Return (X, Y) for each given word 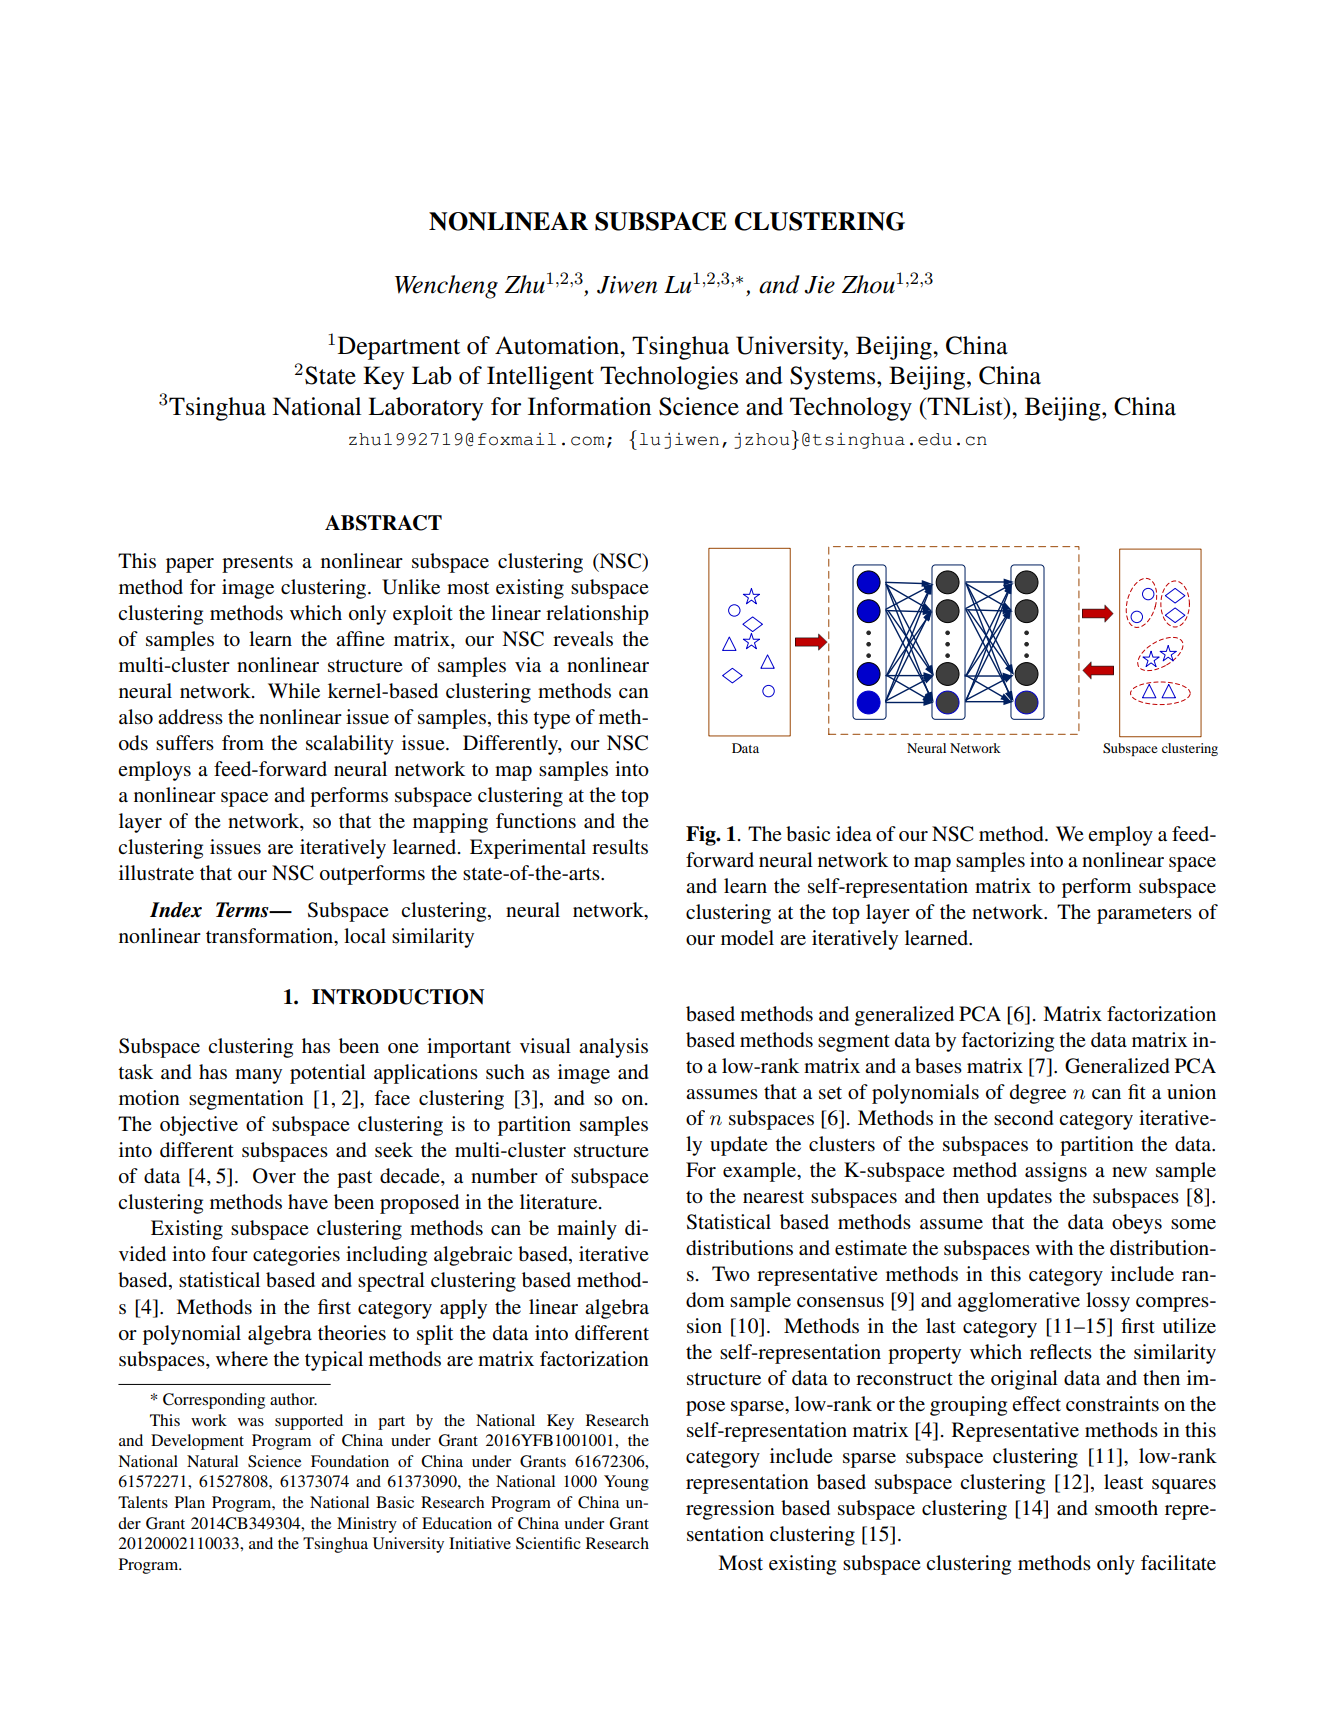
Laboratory (426, 409)
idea (854, 834)
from (243, 742)
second (1023, 1118)
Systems (834, 378)
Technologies (669, 378)
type (551, 720)
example (760, 1172)
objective (199, 1126)
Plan (190, 1502)
